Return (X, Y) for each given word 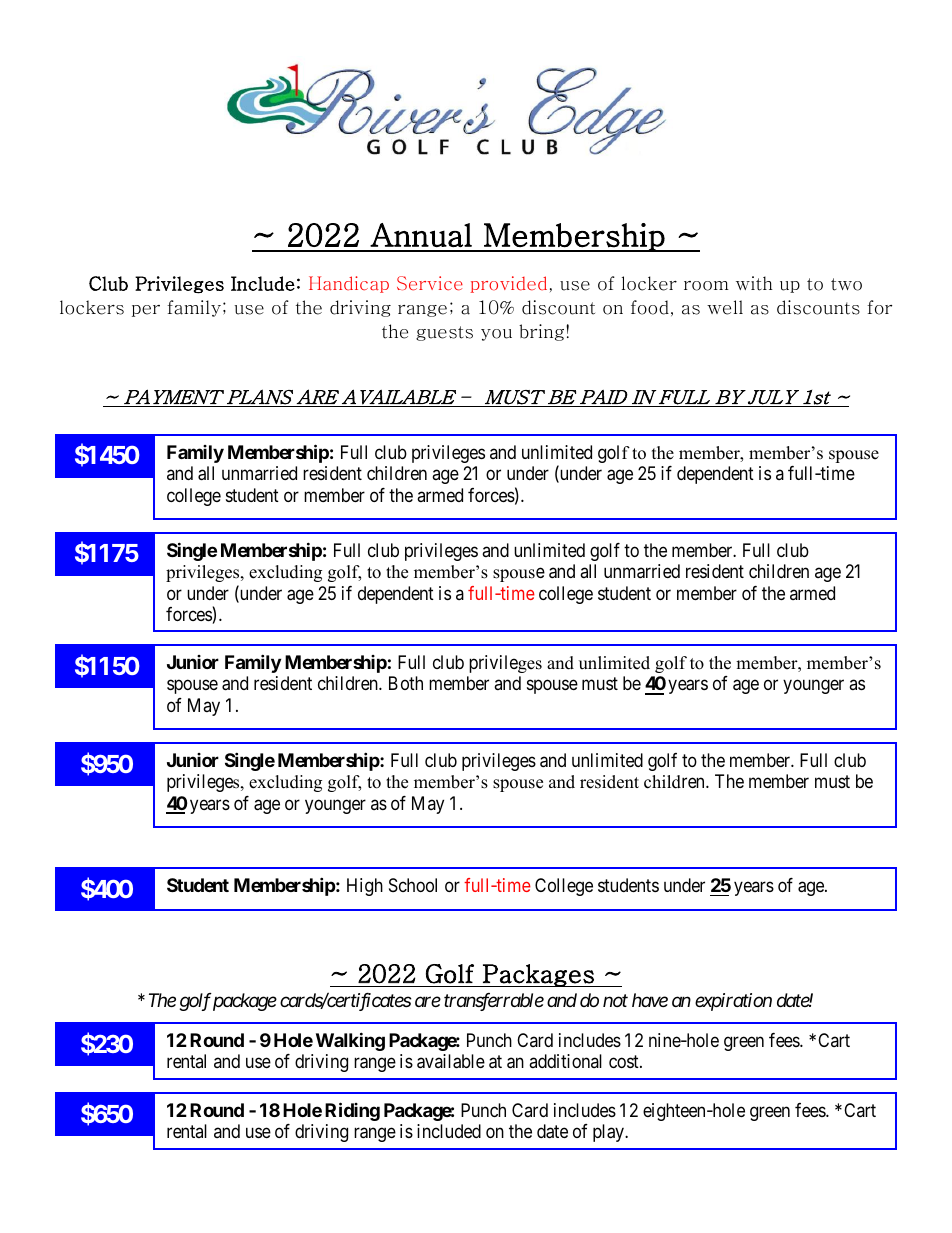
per (146, 311)
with (754, 283)
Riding (352, 1111)
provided (509, 284)
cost (625, 1061)
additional (565, 1061)
